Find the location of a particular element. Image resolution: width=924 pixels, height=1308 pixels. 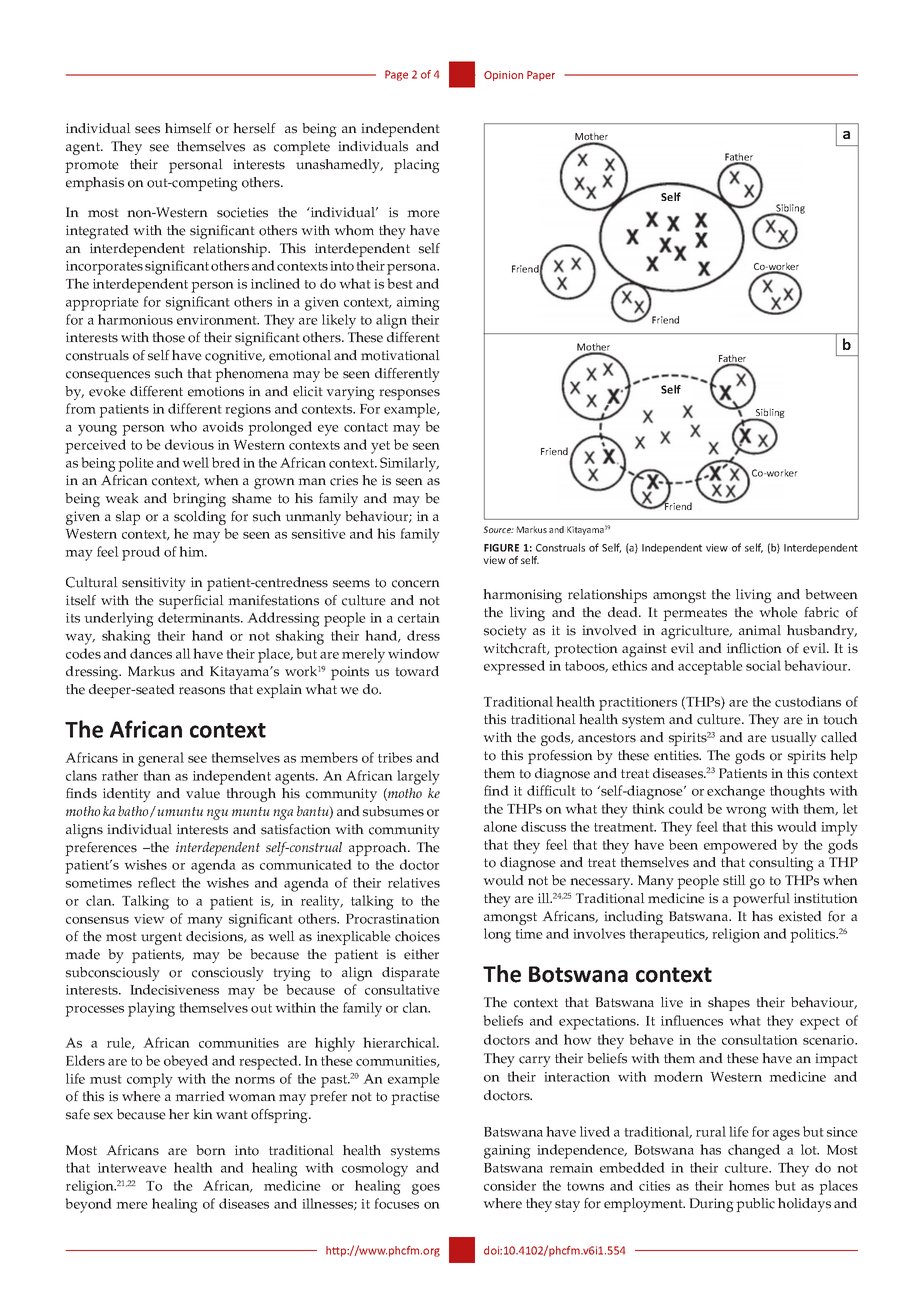

devious is located at coordinates (189, 444).
